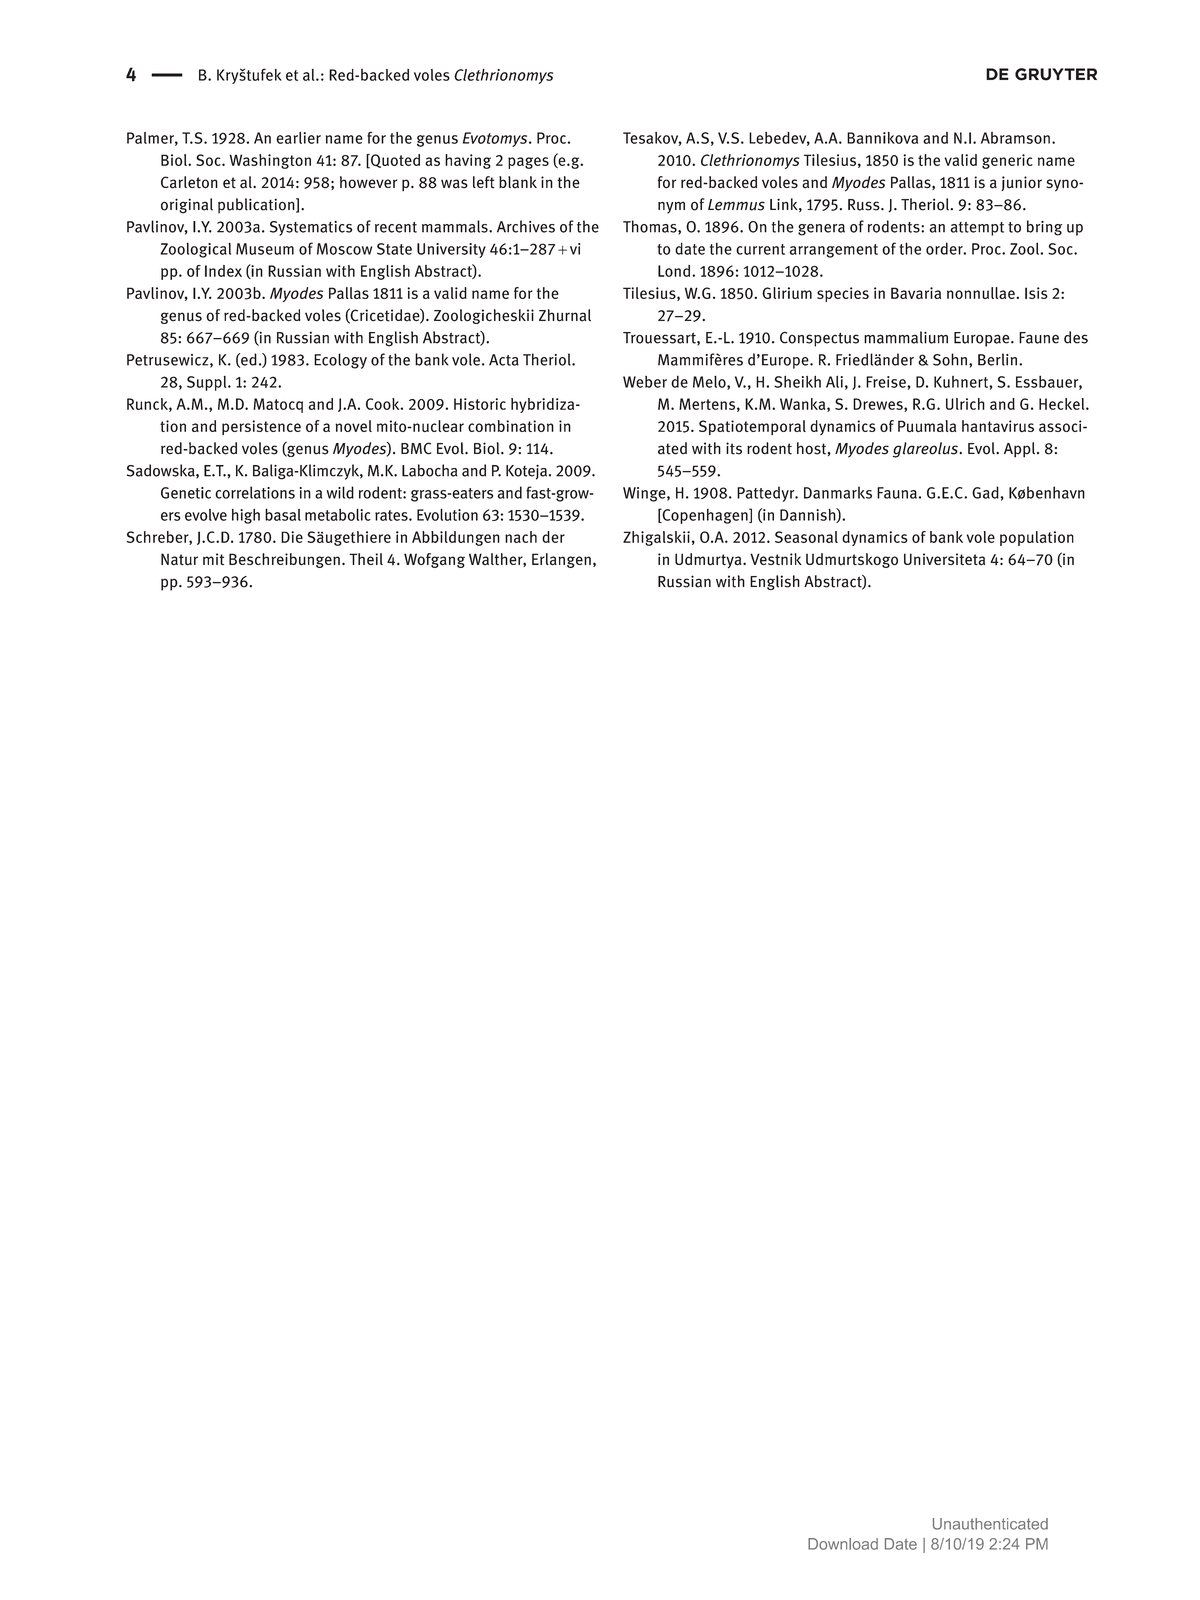 This screenshot has height=1600, width=1200. What do you see at coordinates (179, 559) in the screenshot?
I see `Natur` at bounding box center [179, 559].
